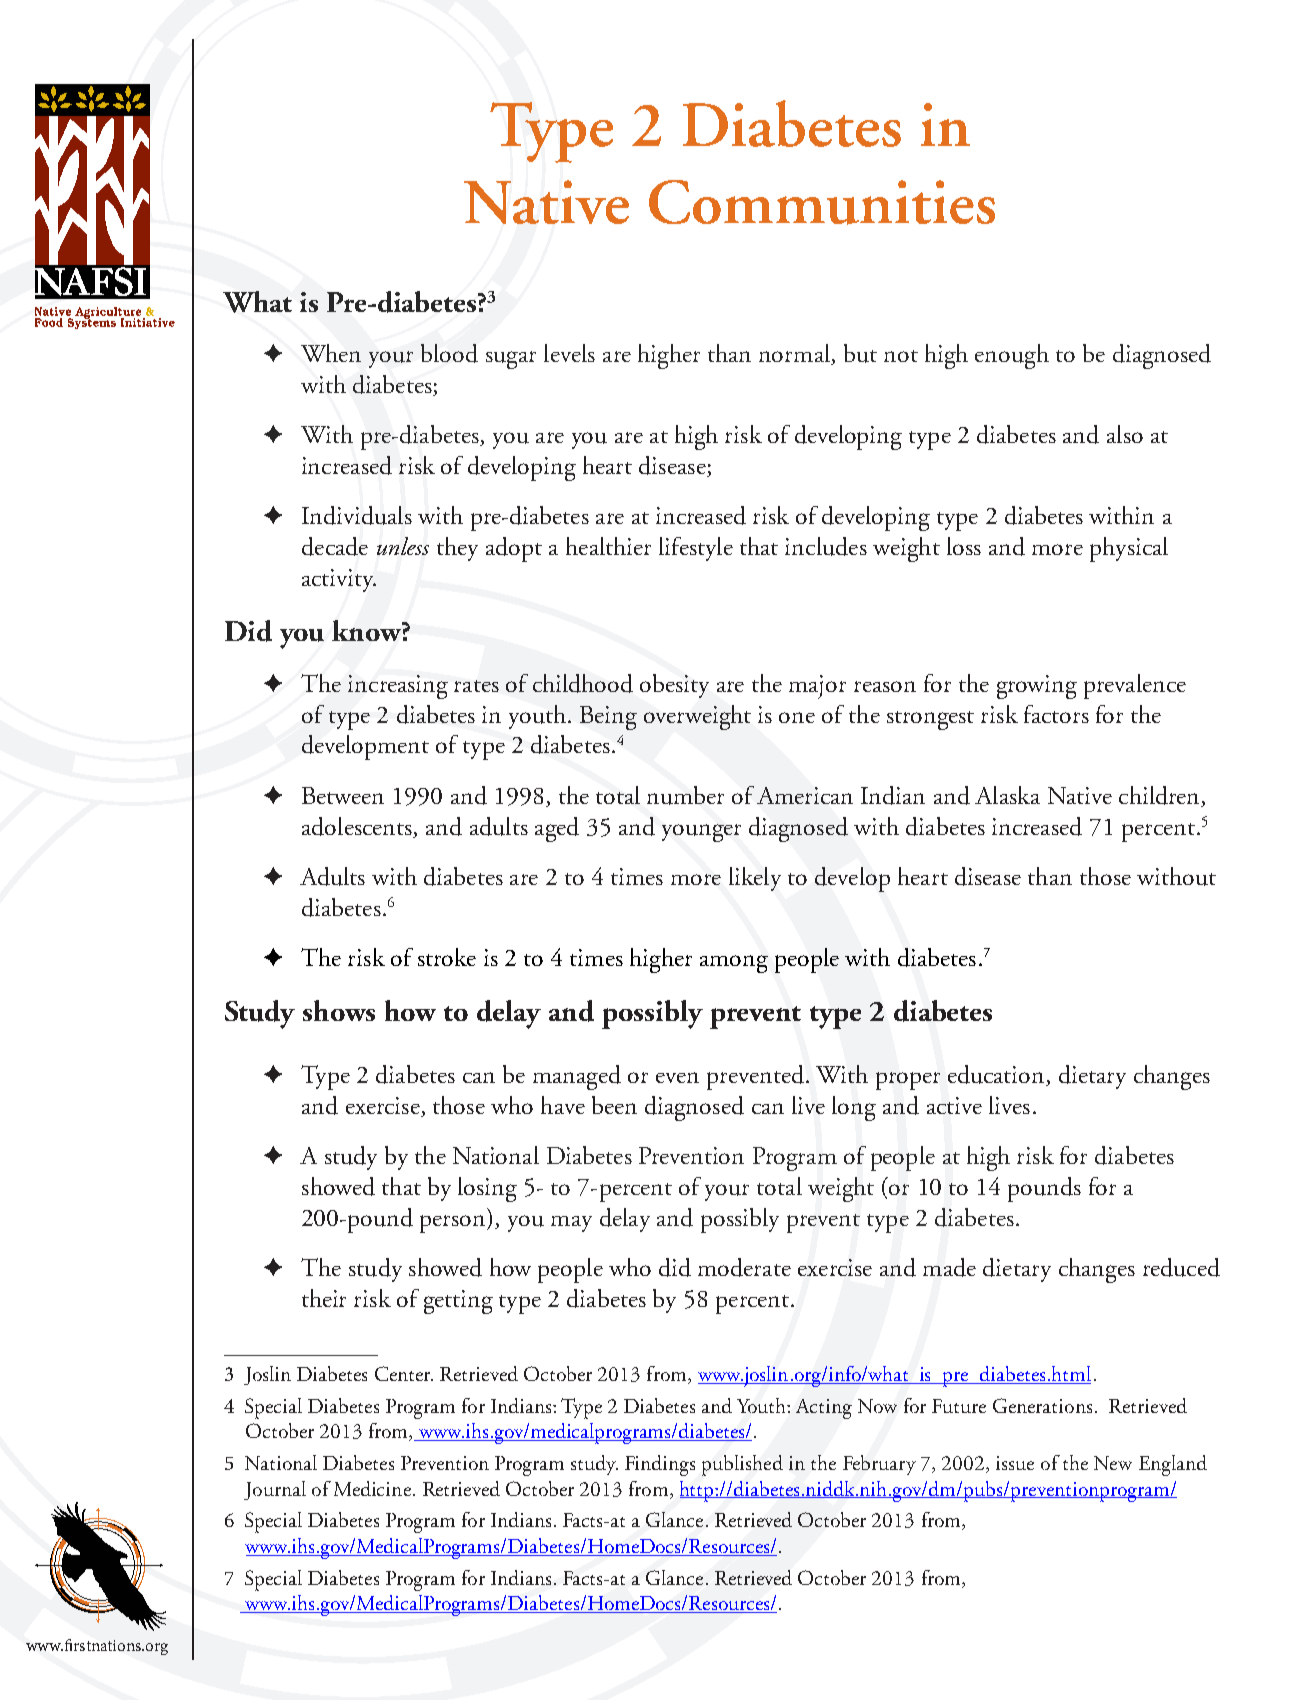 The width and height of the page is (1313, 1700). Describe the element at coordinates (822, 202) in the page. I see `Communities` at that location.
